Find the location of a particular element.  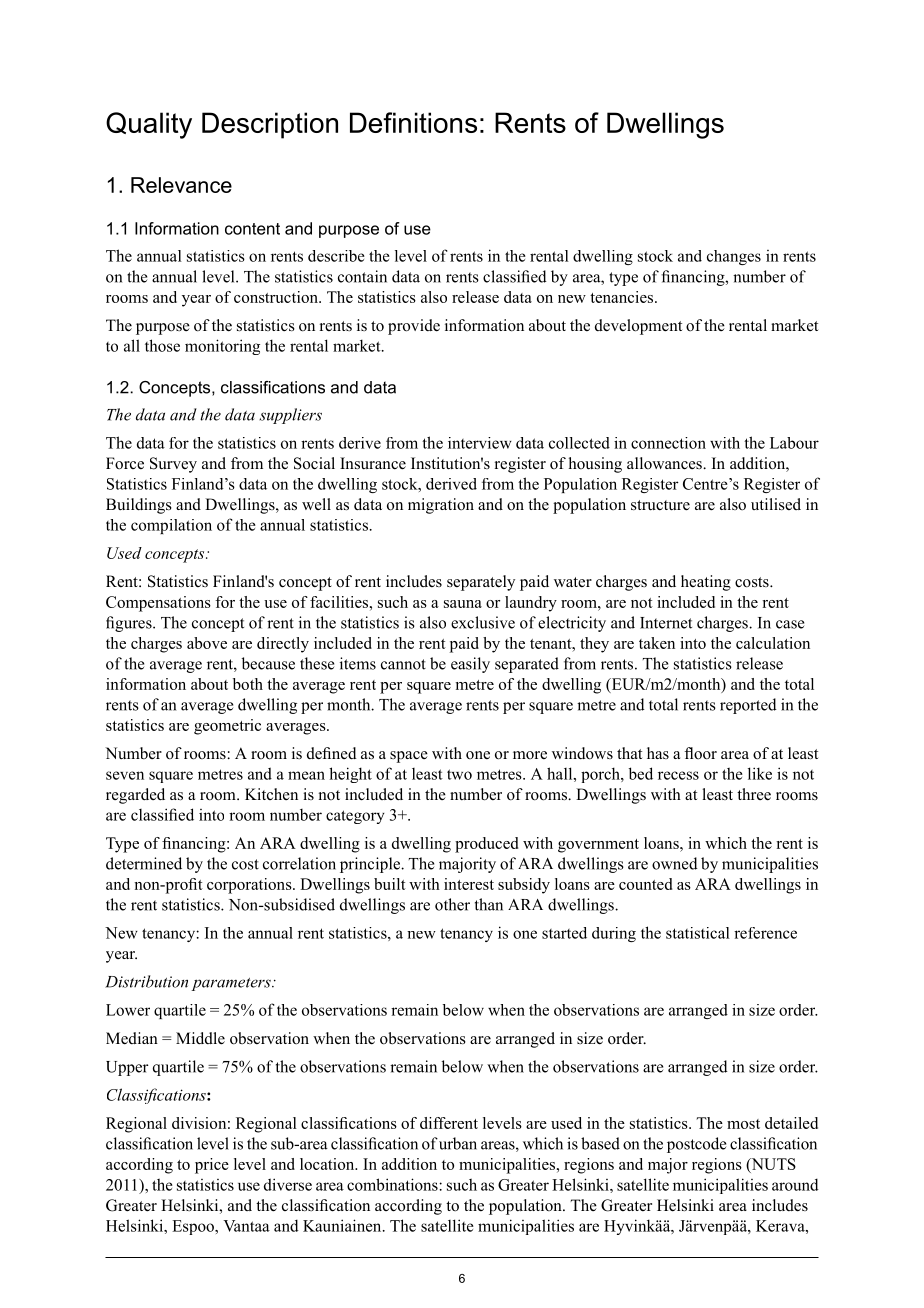

Relevance is located at coordinates (181, 185).
